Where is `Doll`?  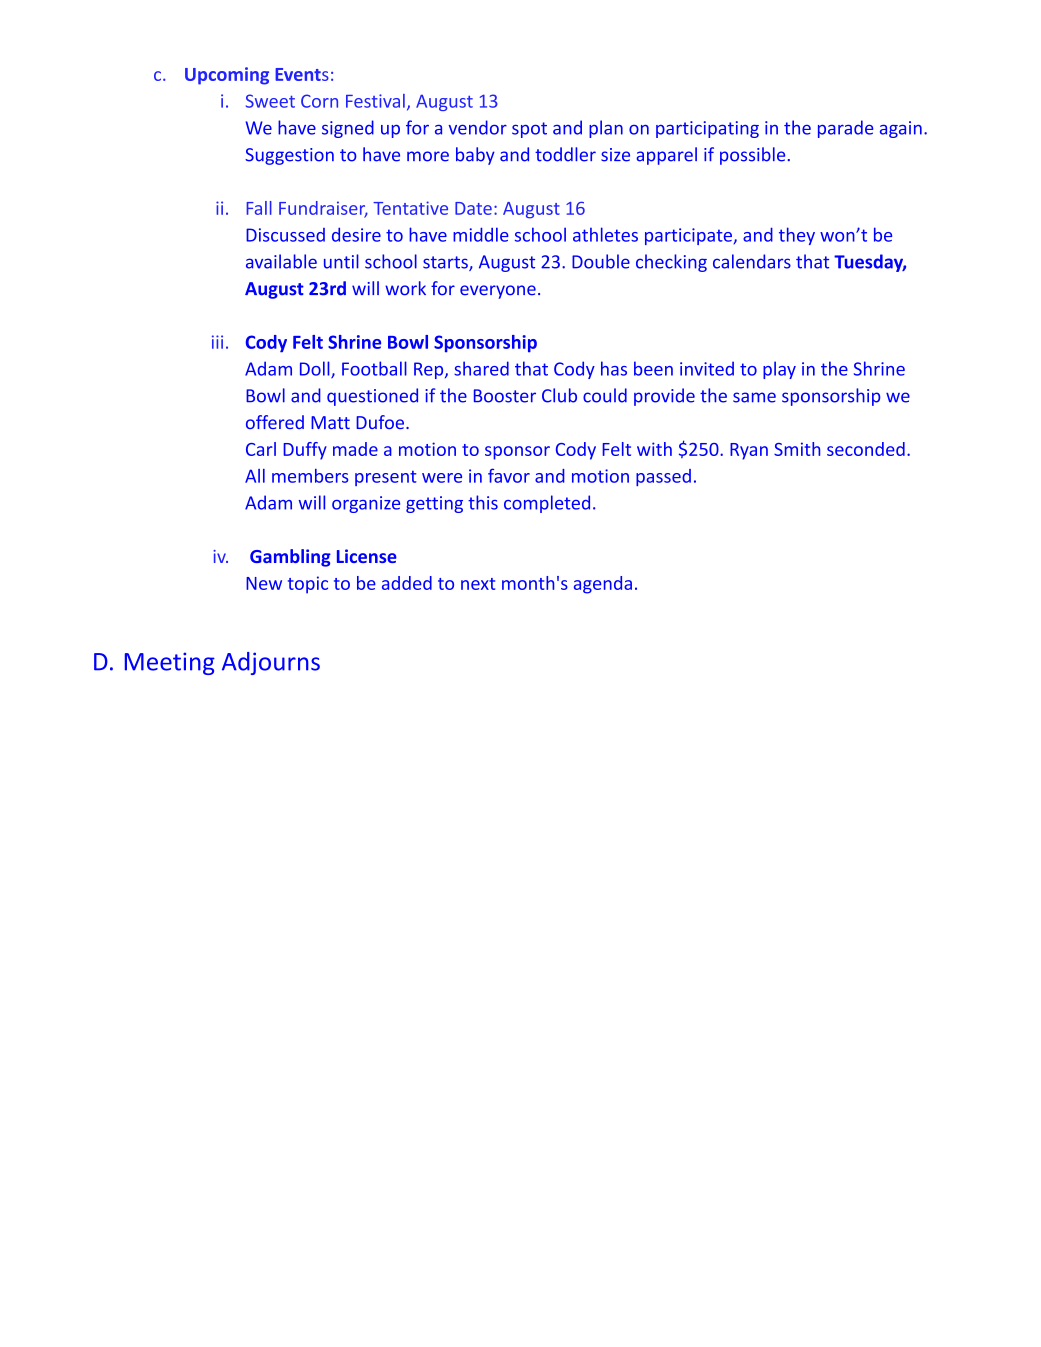
Doll is located at coordinates (316, 369).
